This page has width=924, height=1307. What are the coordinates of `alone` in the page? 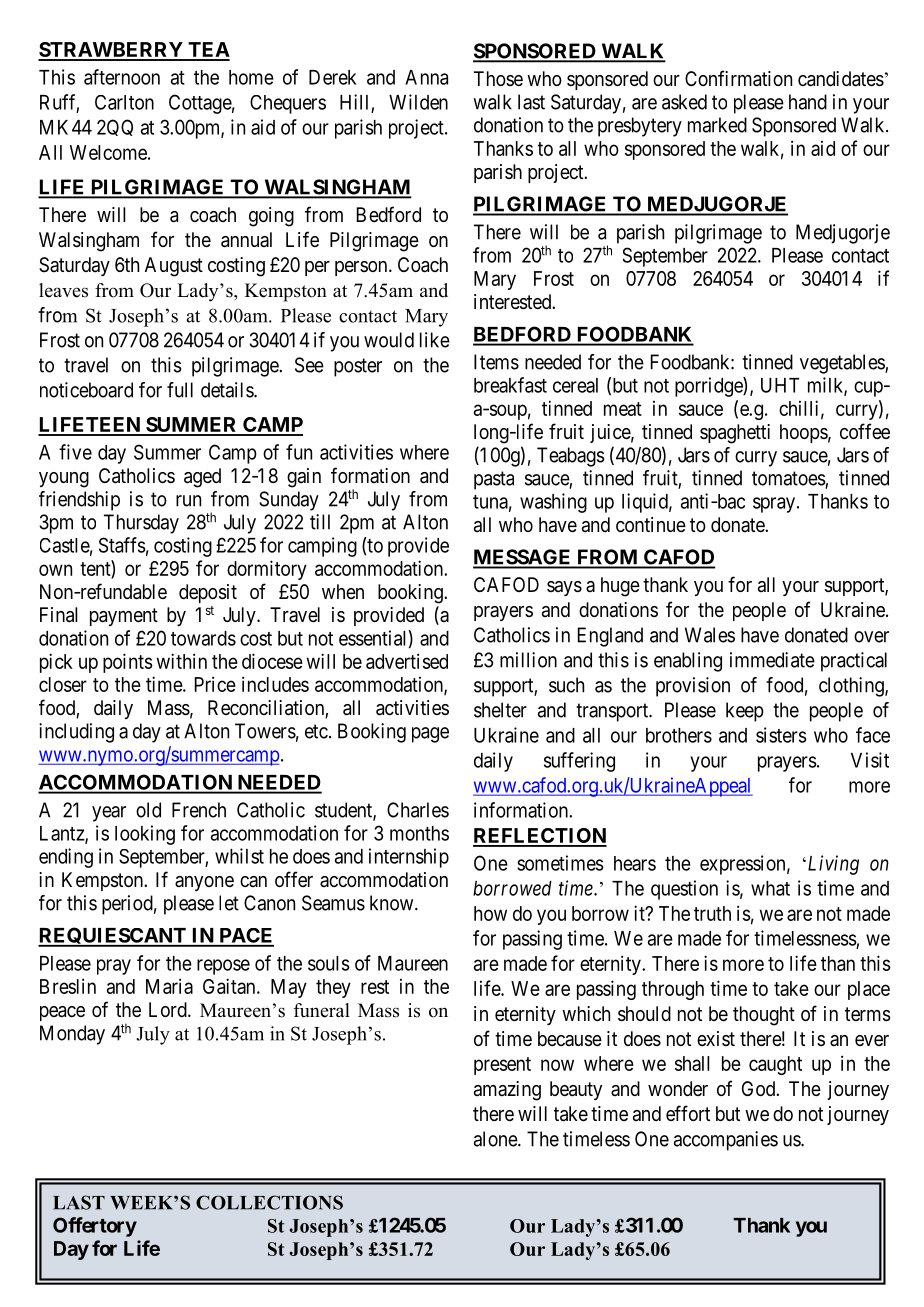 It's located at (496, 1139).
